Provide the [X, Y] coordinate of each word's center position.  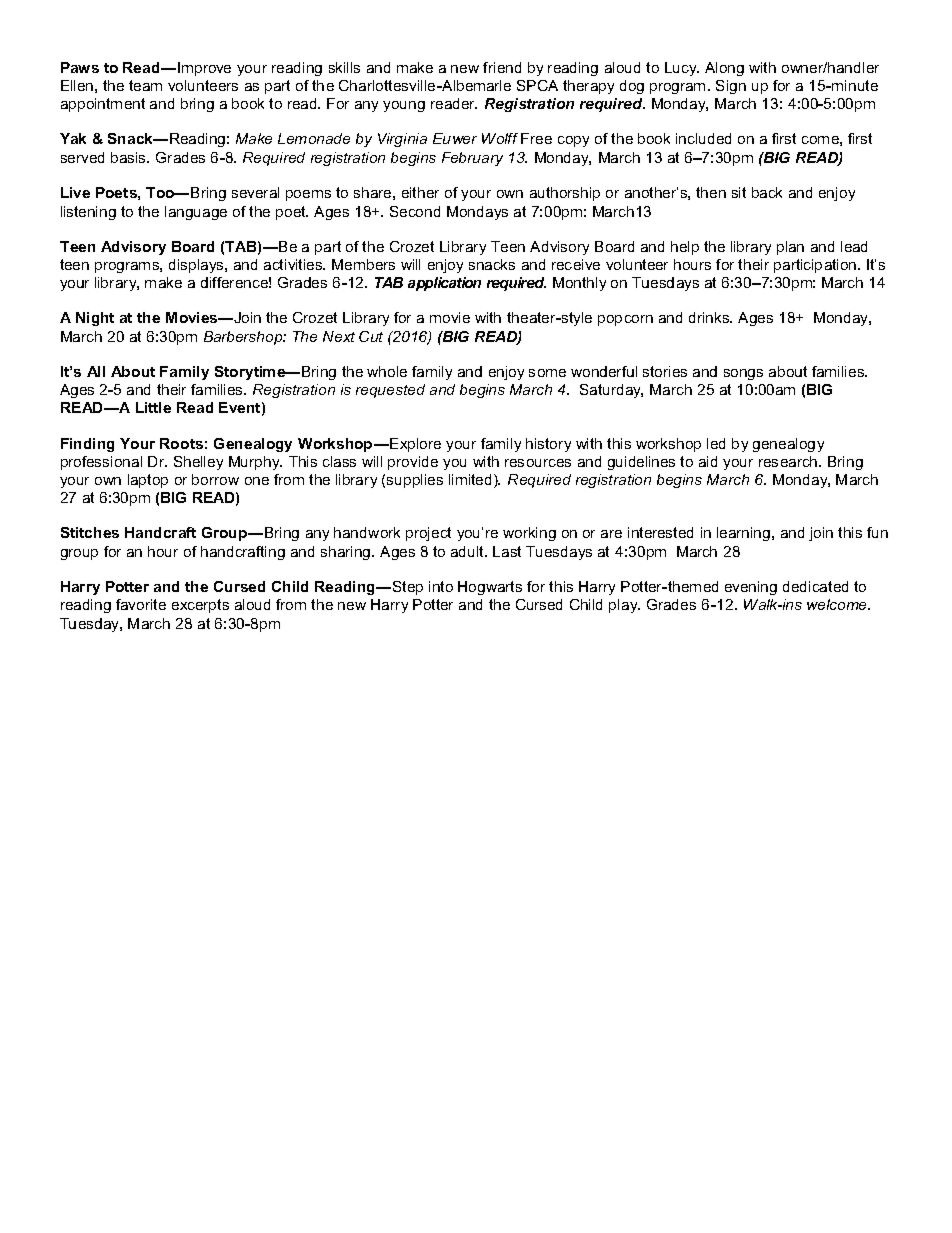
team [145, 85]
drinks [710, 317]
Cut [371, 336]
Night [95, 319]
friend [502, 67]
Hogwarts [490, 588]
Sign [731, 87]
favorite [141, 604]
